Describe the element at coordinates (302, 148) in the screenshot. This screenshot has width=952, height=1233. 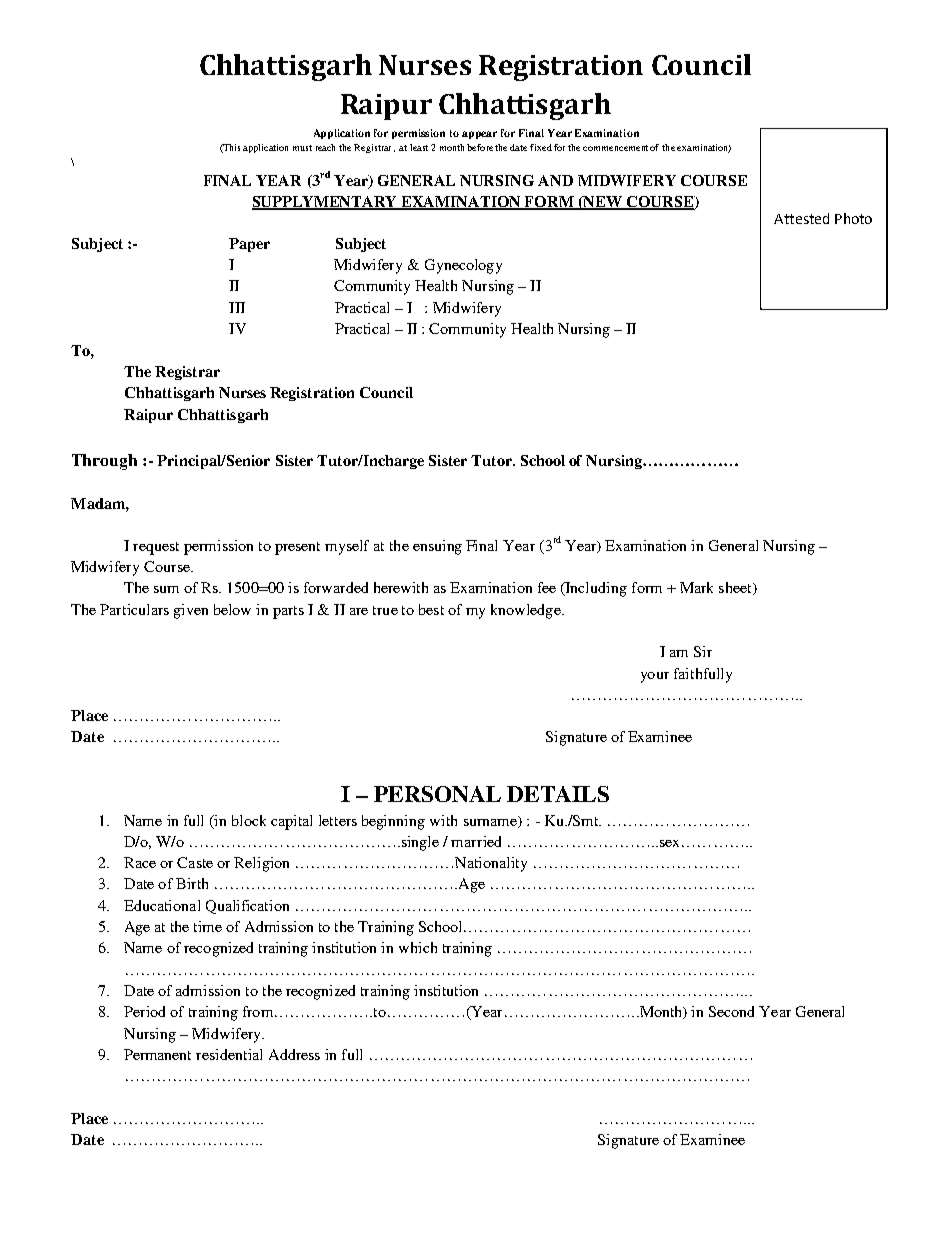
I see `must` at that location.
